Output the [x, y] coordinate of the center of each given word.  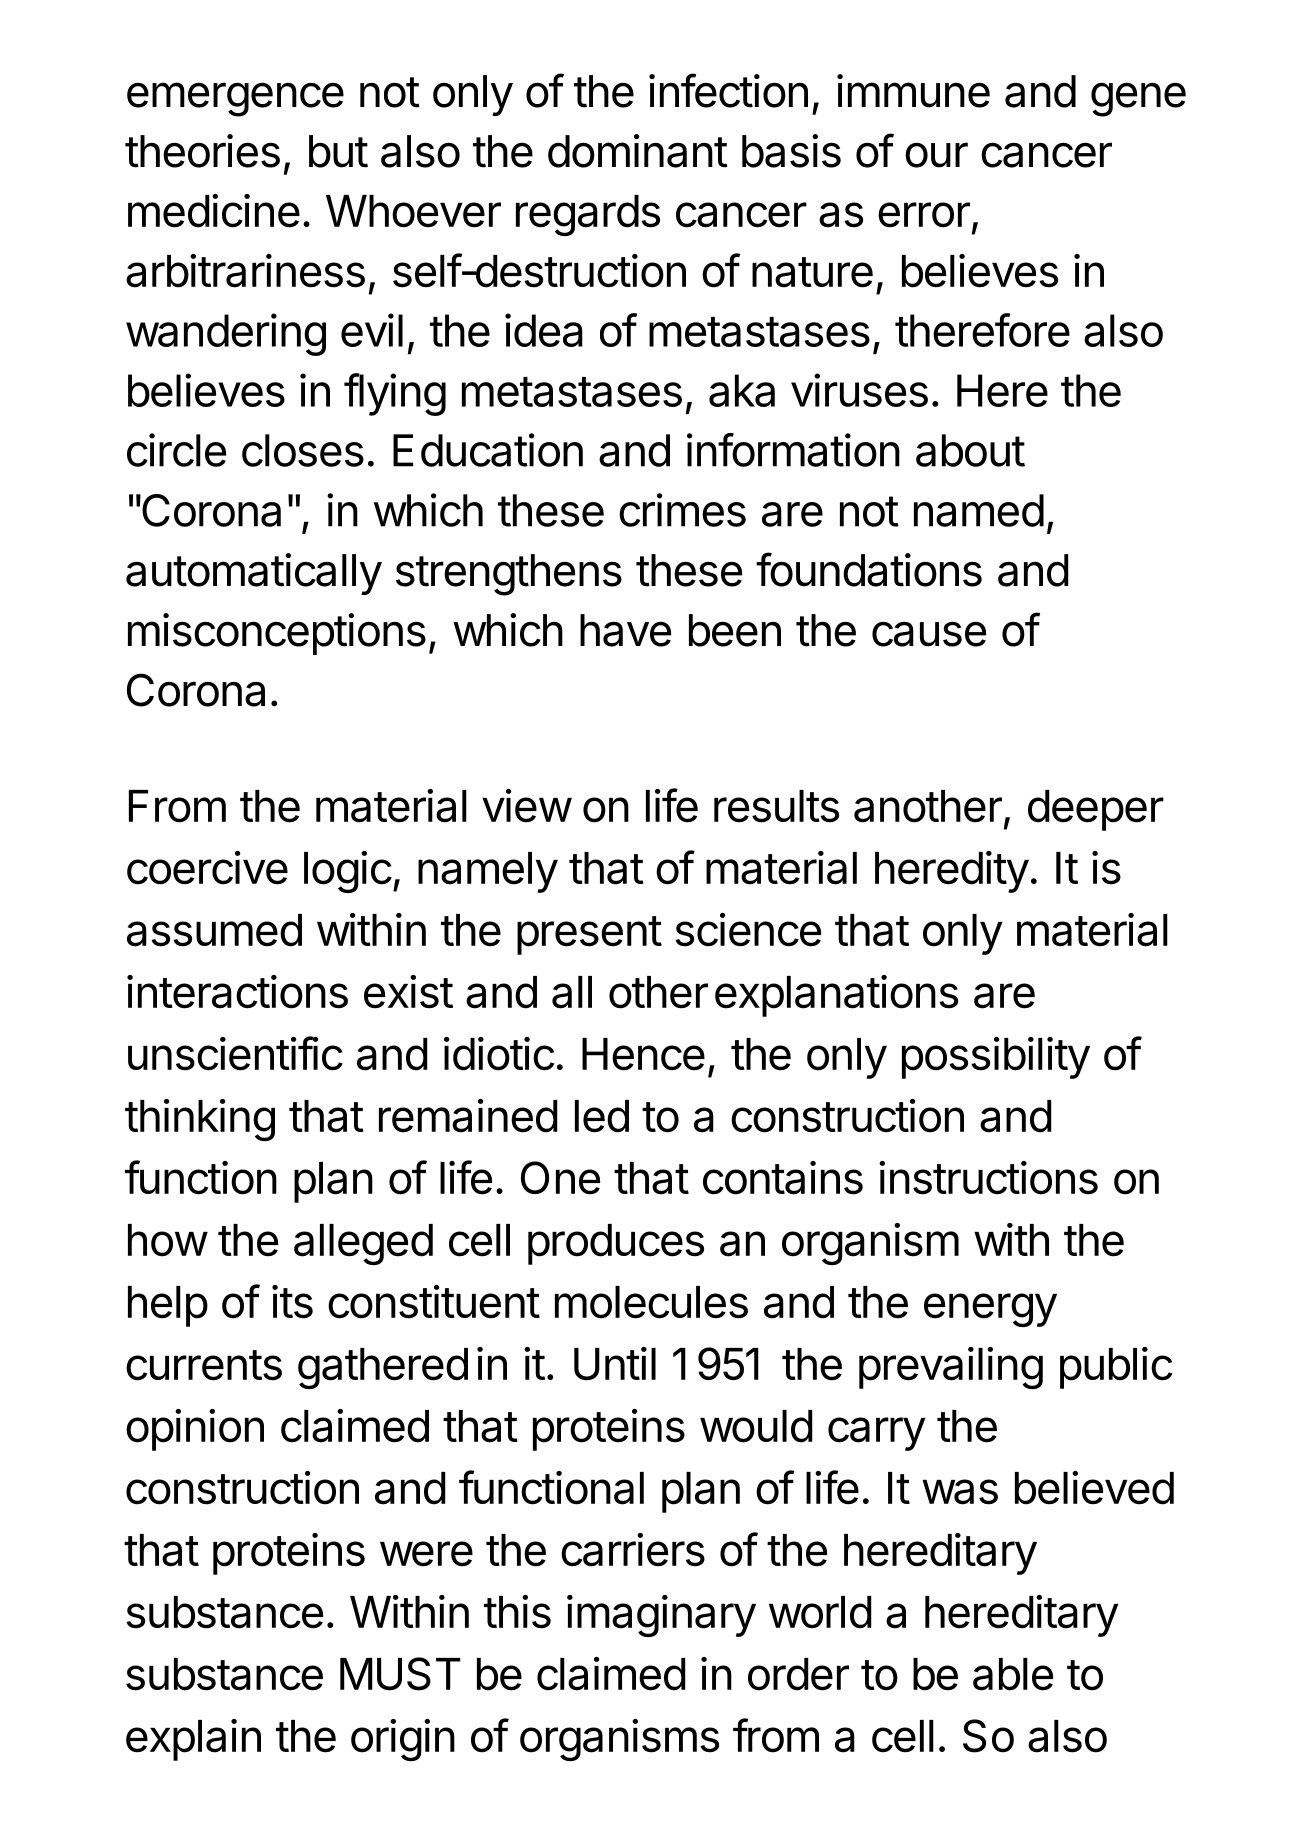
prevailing [951, 1368]
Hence [643, 1054]
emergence [235, 99]
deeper [1096, 810]
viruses [859, 390]
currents [204, 1365]
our [936, 155]
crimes [682, 510]
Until [615, 1364]
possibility [996, 1058]
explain [193, 1740]
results [776, 806]
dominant [638, 151]
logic [348, 872]
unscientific [235, 1053]
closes [303, 450]
